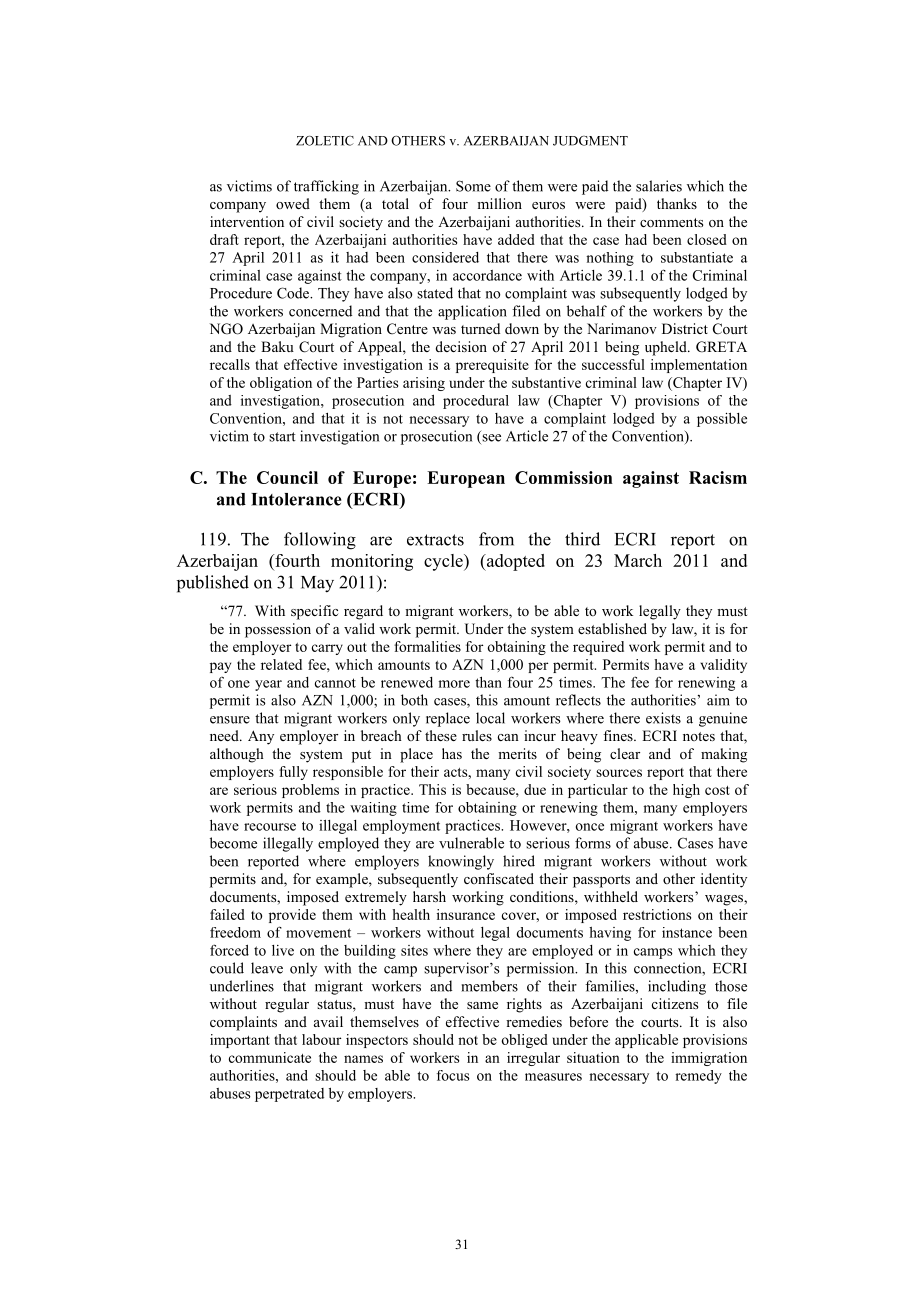  What do you see at coordinates (278, 630) in the document?
I see `possession` at bounding box center [278, 630].
